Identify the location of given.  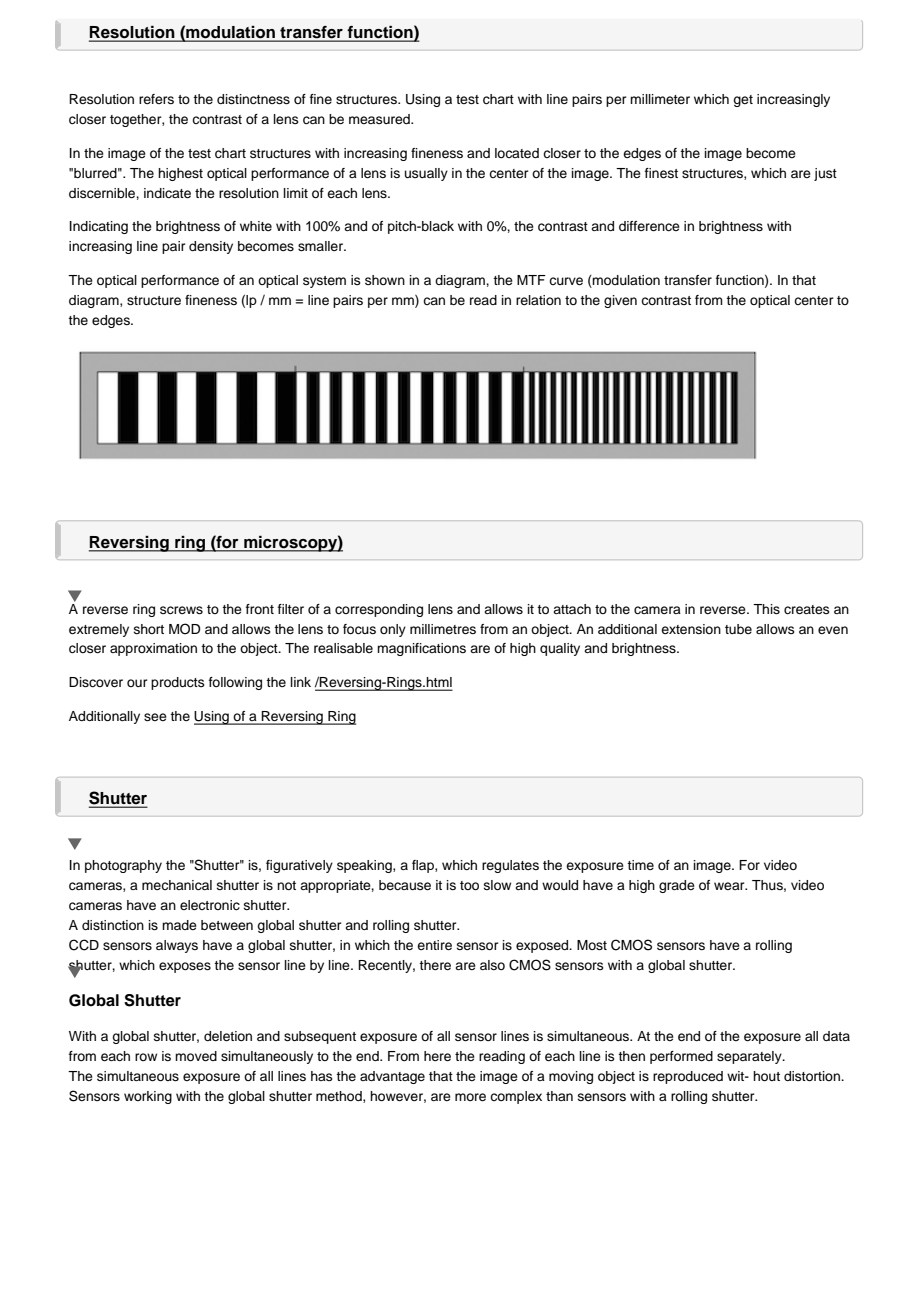
(620, 301).
